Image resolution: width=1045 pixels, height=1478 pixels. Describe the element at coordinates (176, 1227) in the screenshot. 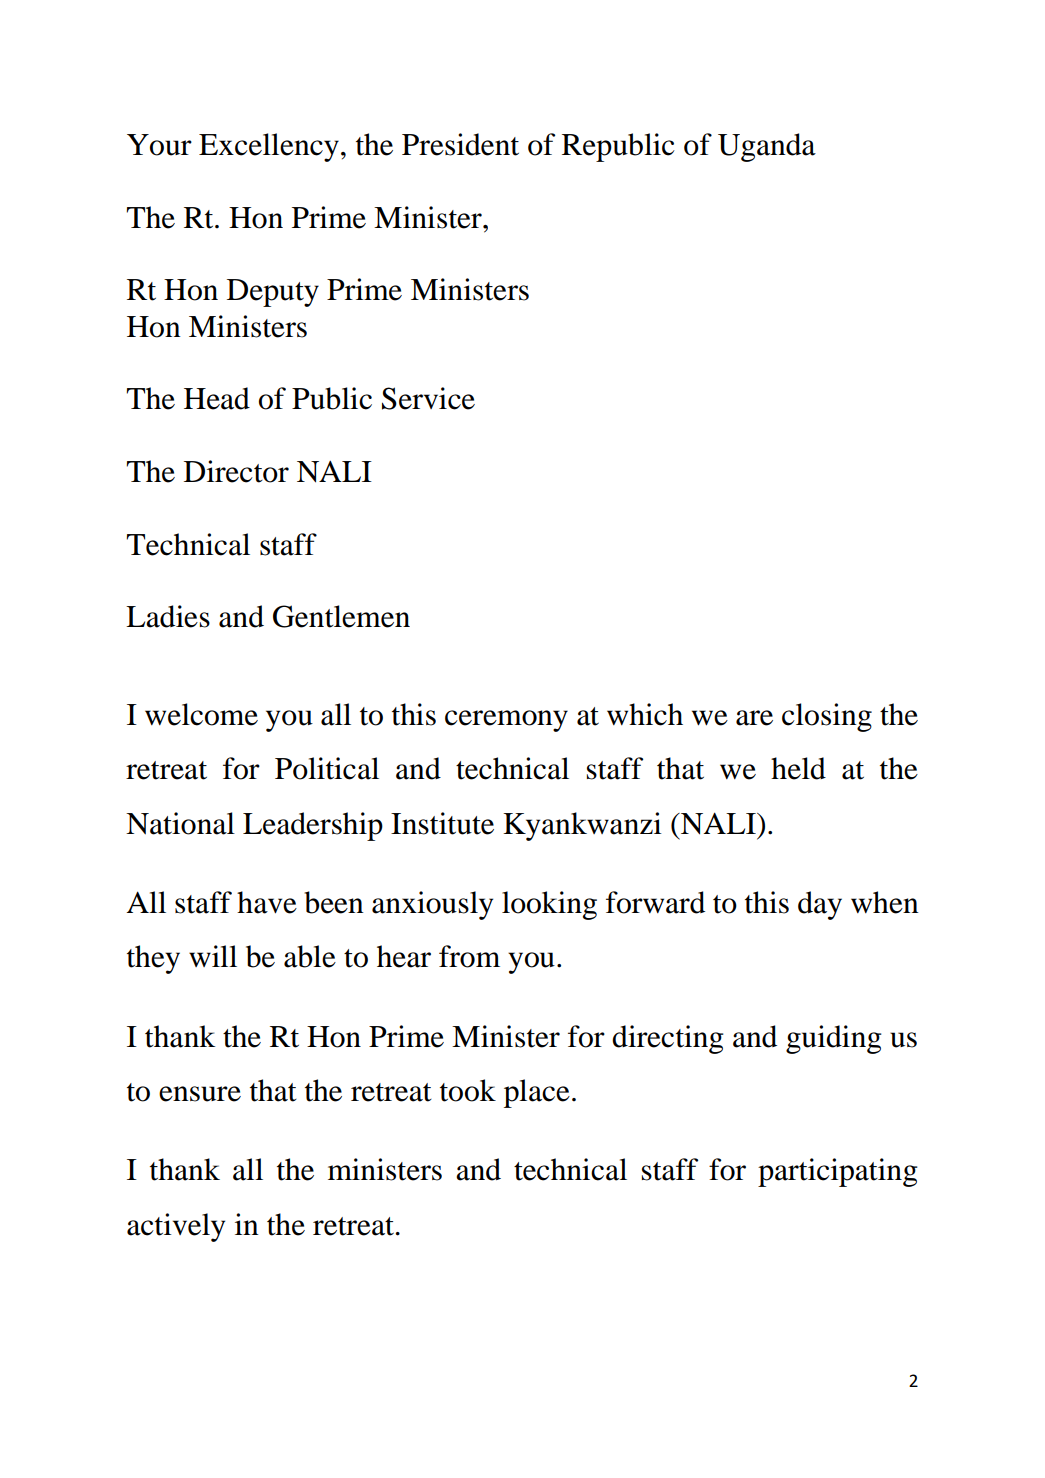

I see `actively` at that location.
